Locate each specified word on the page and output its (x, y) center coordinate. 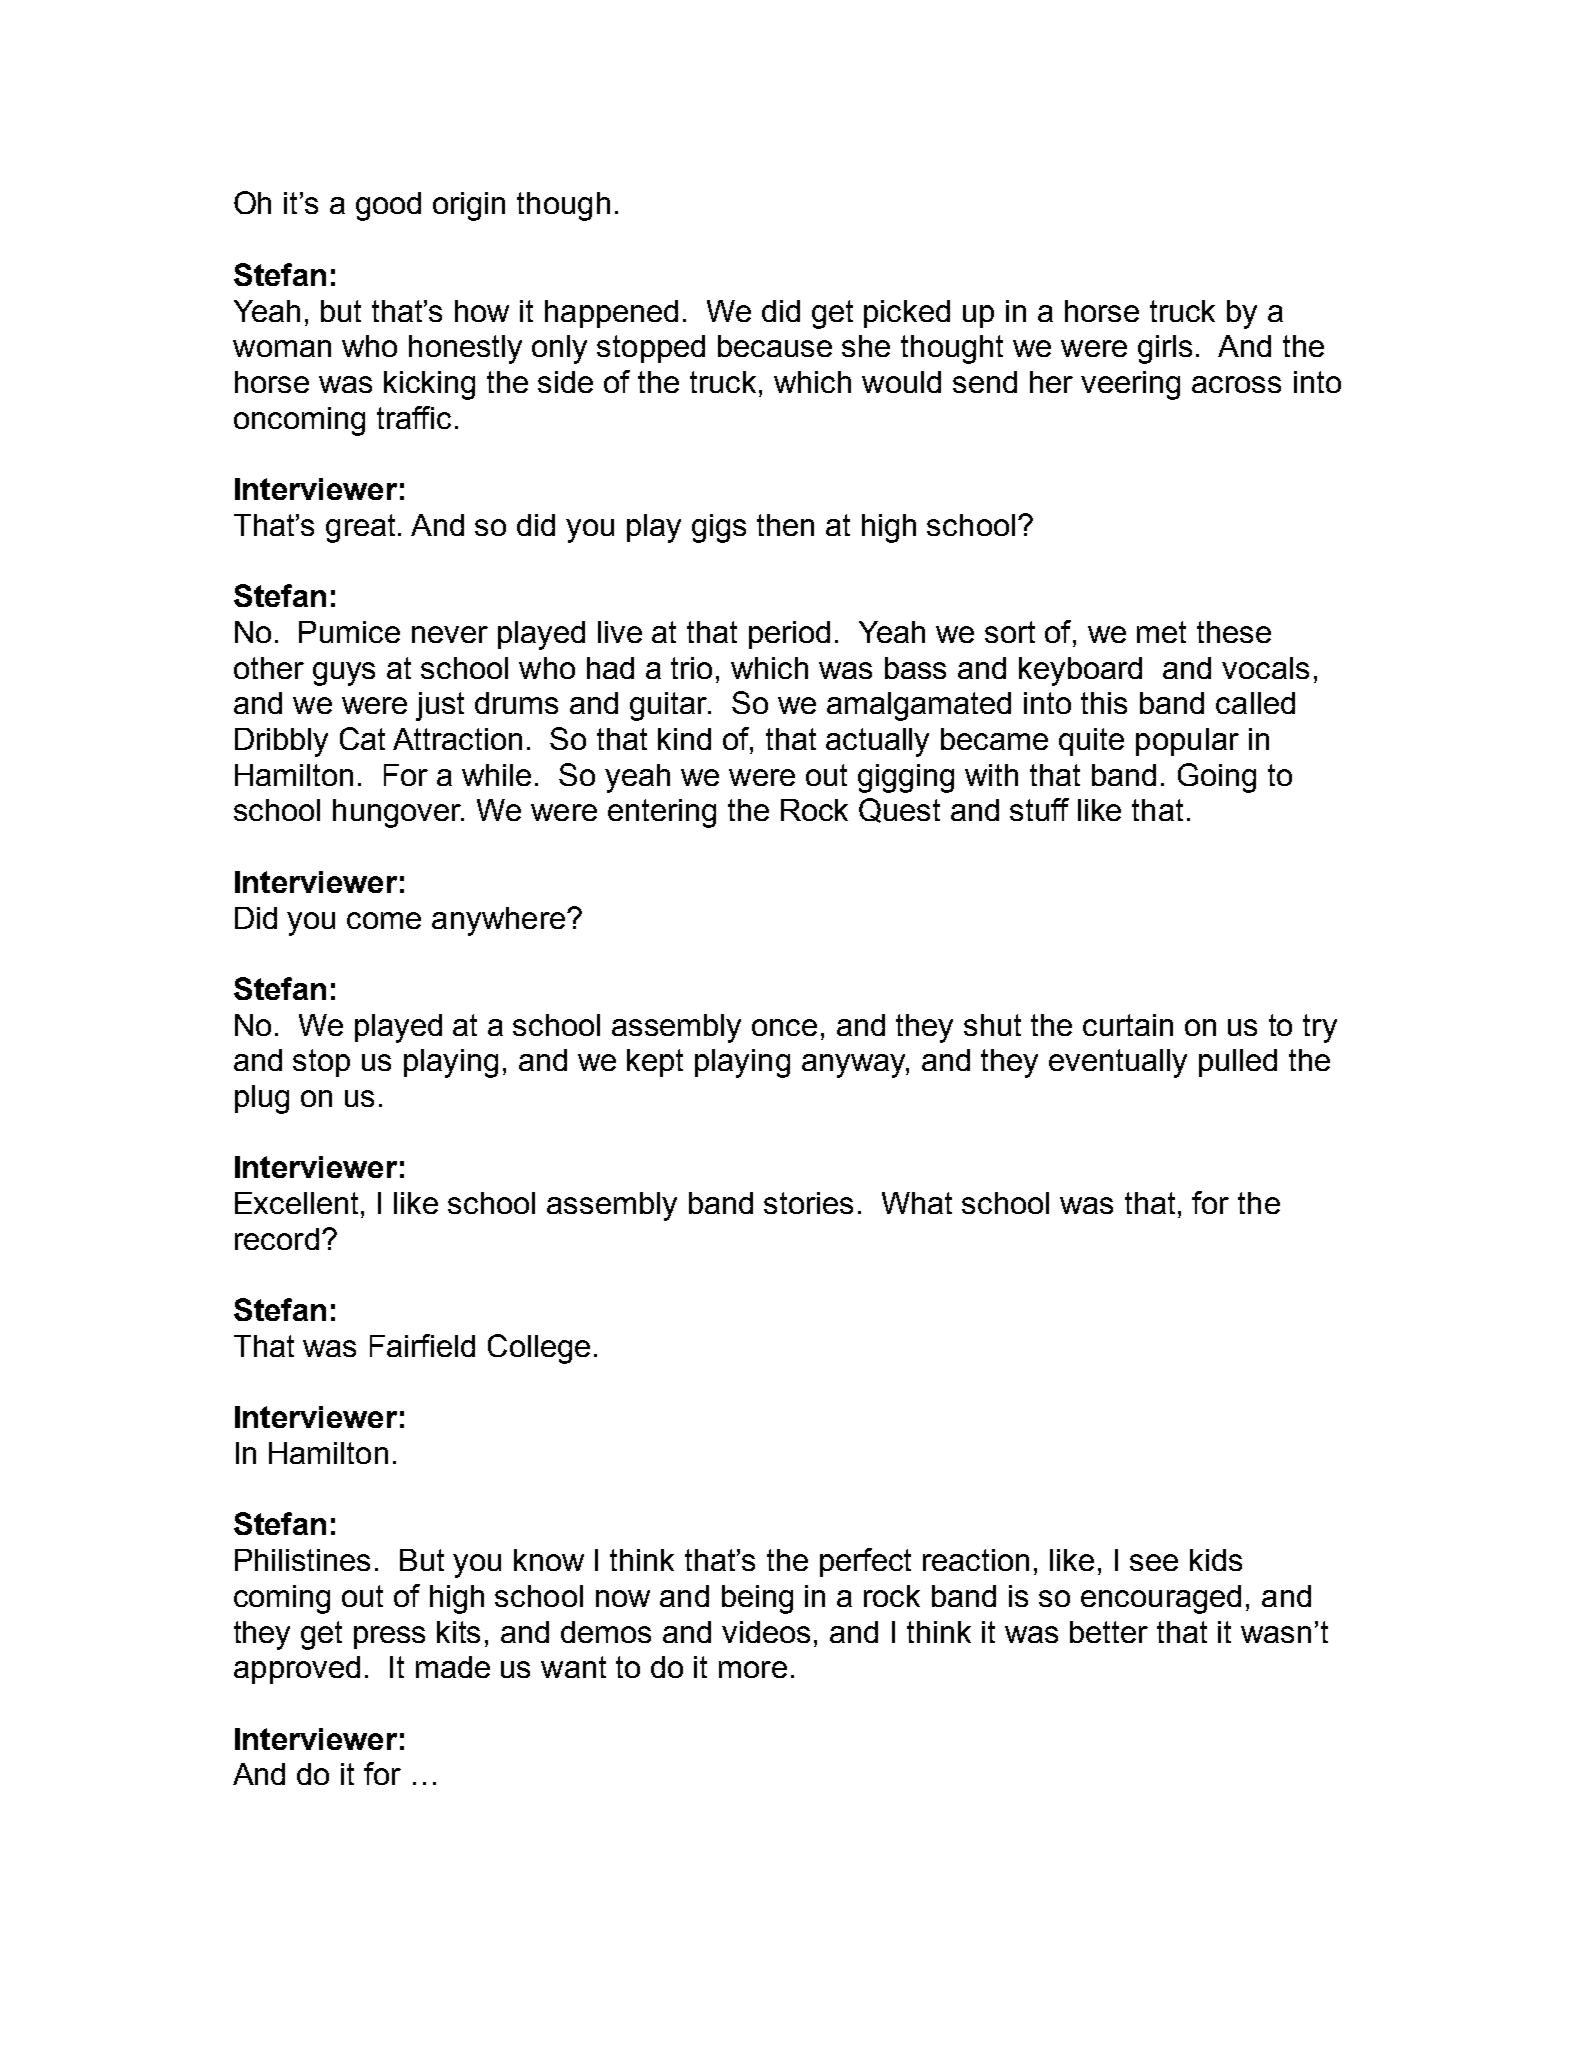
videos (766, 1632)
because (775, 346)
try (1320, 1028)
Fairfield (422, 1345)
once (784, 1027)
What (917, 1203)
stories (808, 1203)
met (1161, 632)
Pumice (349, 632)
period (789, 635)
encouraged (1161, 1599)
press (389, 1637)
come (384, 920)
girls (1165, 349)
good (388, 206)
